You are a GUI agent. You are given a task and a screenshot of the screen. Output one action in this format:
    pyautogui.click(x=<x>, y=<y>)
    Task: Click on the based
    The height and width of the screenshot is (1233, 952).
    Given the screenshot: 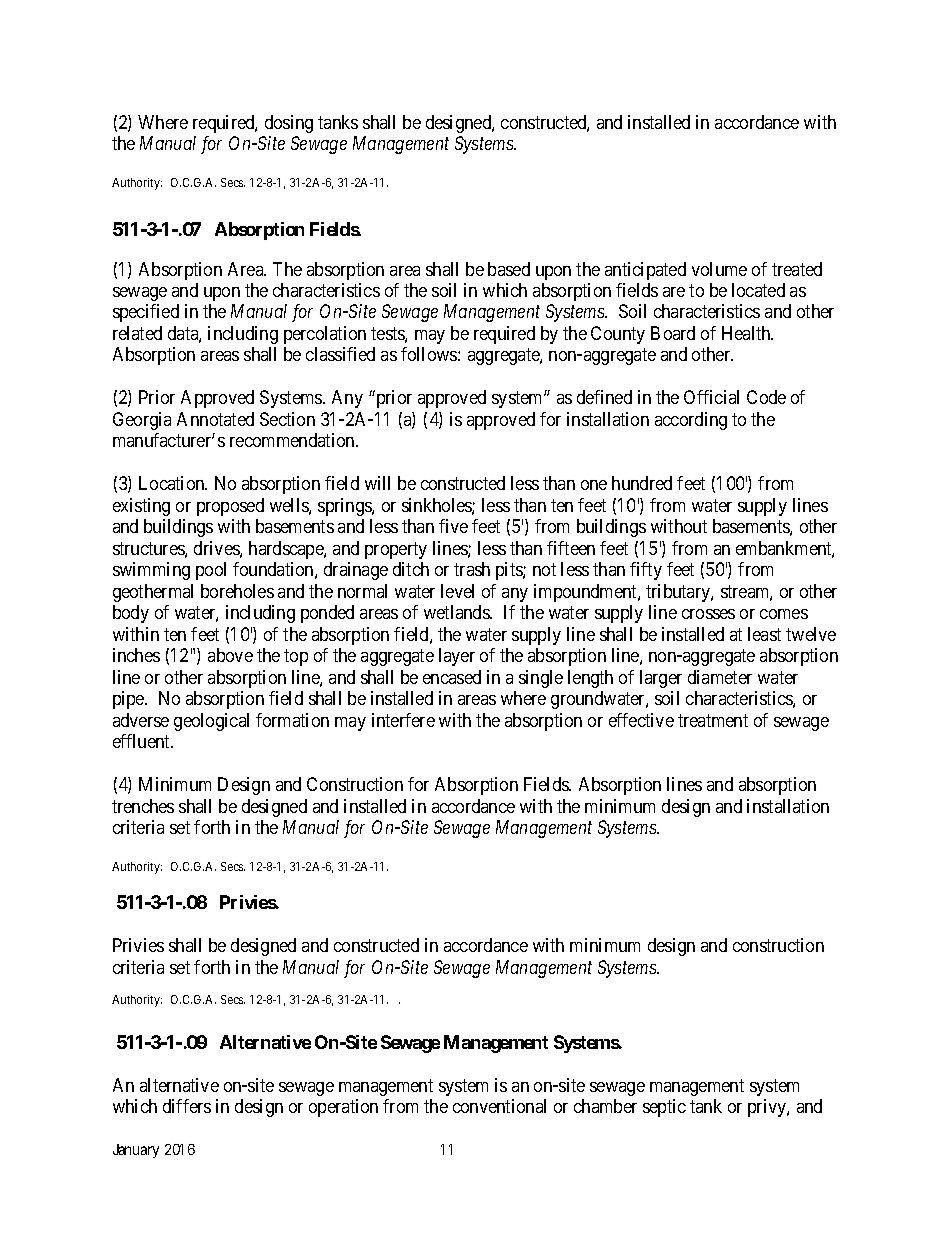 What is the action you would take?
    pyautogui.click(x=509, y=269)
